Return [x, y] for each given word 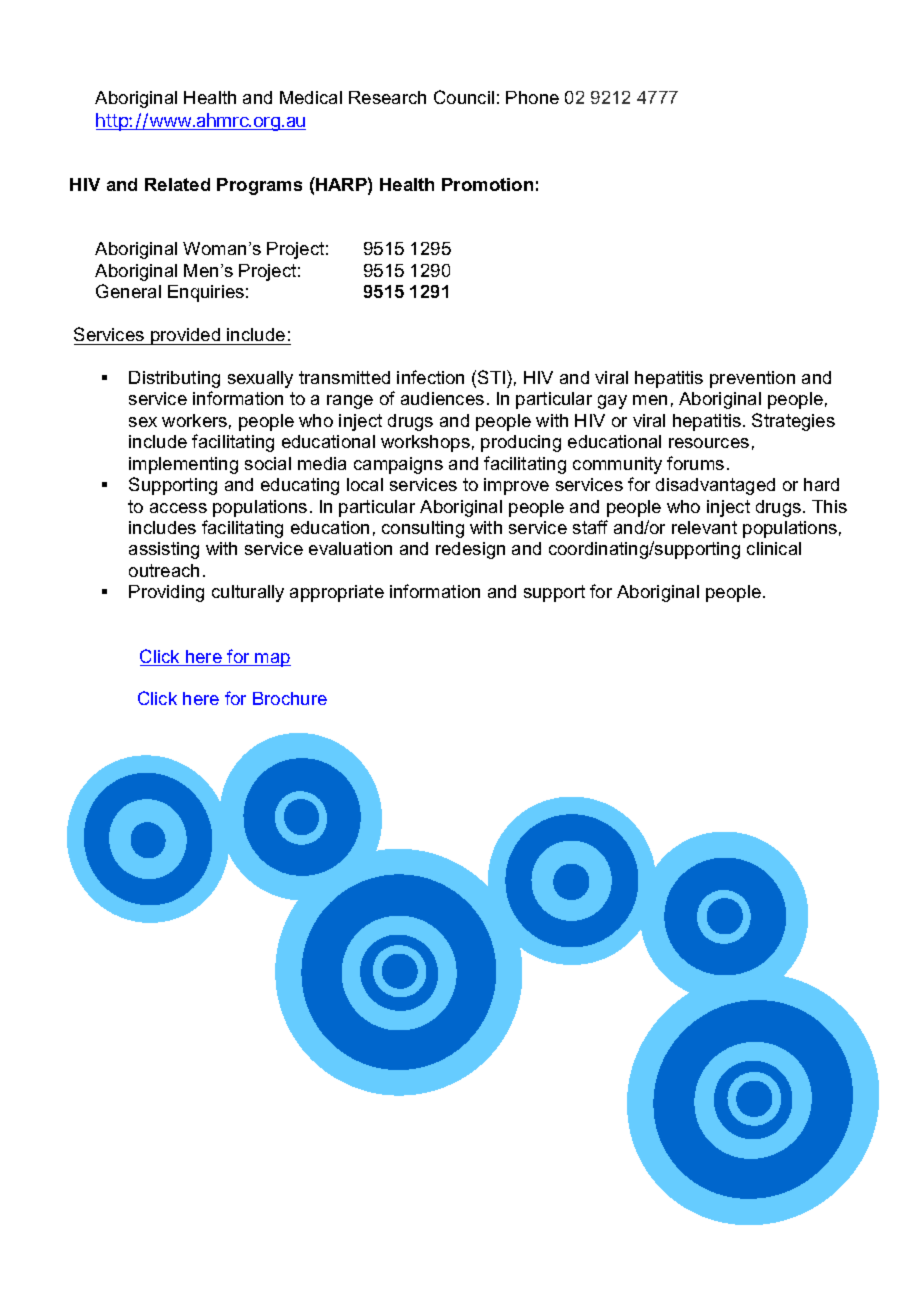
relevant [704, 527]
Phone [532, 97]
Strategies [793, 422]
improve [516, 486]
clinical [774, 548]
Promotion [487, 184]
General [128, 291]
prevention [752, 379]
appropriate [337, 593]
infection [430, 377]
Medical [311, 97]
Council [464, 97]
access [178, 508]
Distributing [174, 379]
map [272, 660]
